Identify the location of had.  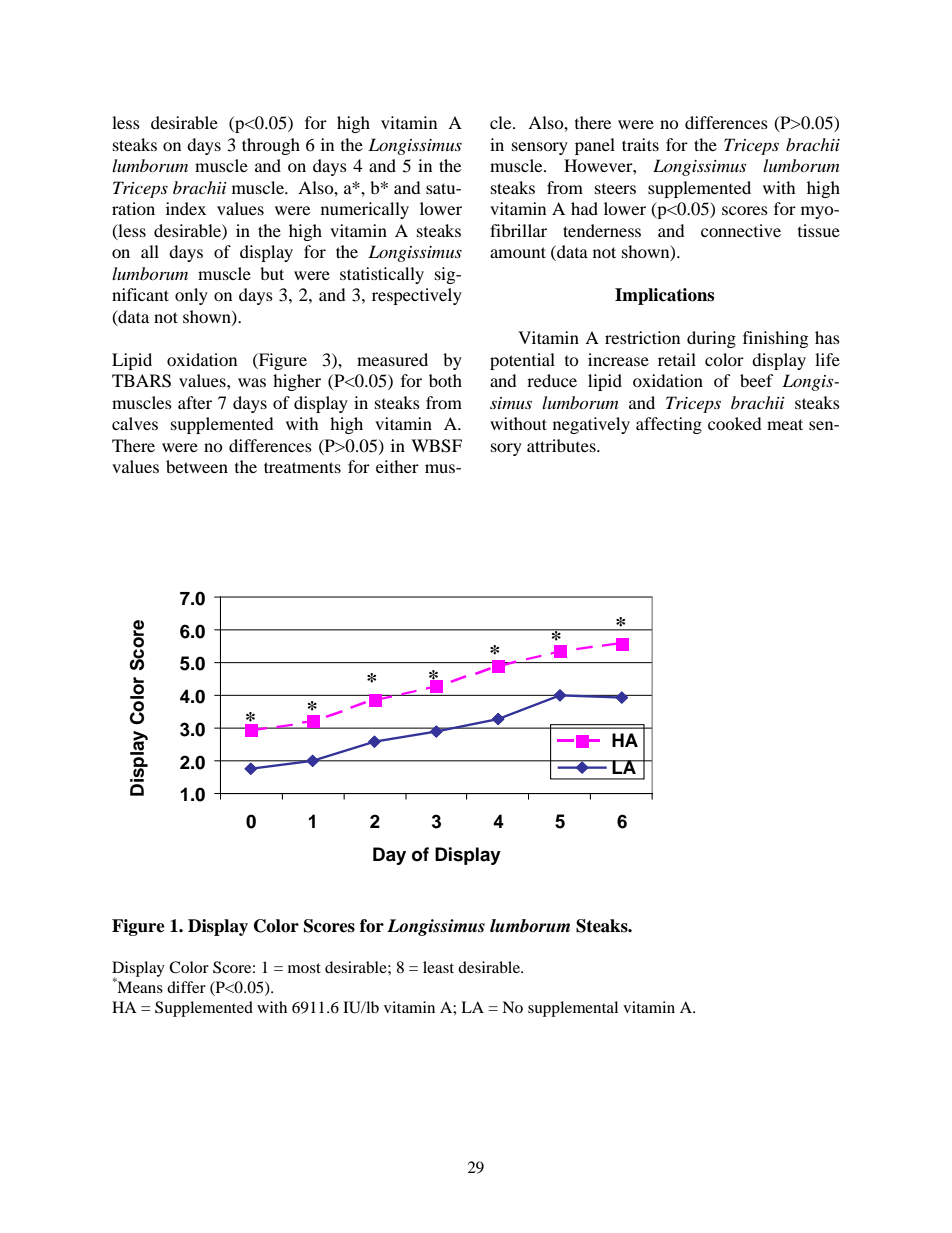
(584, 208).
